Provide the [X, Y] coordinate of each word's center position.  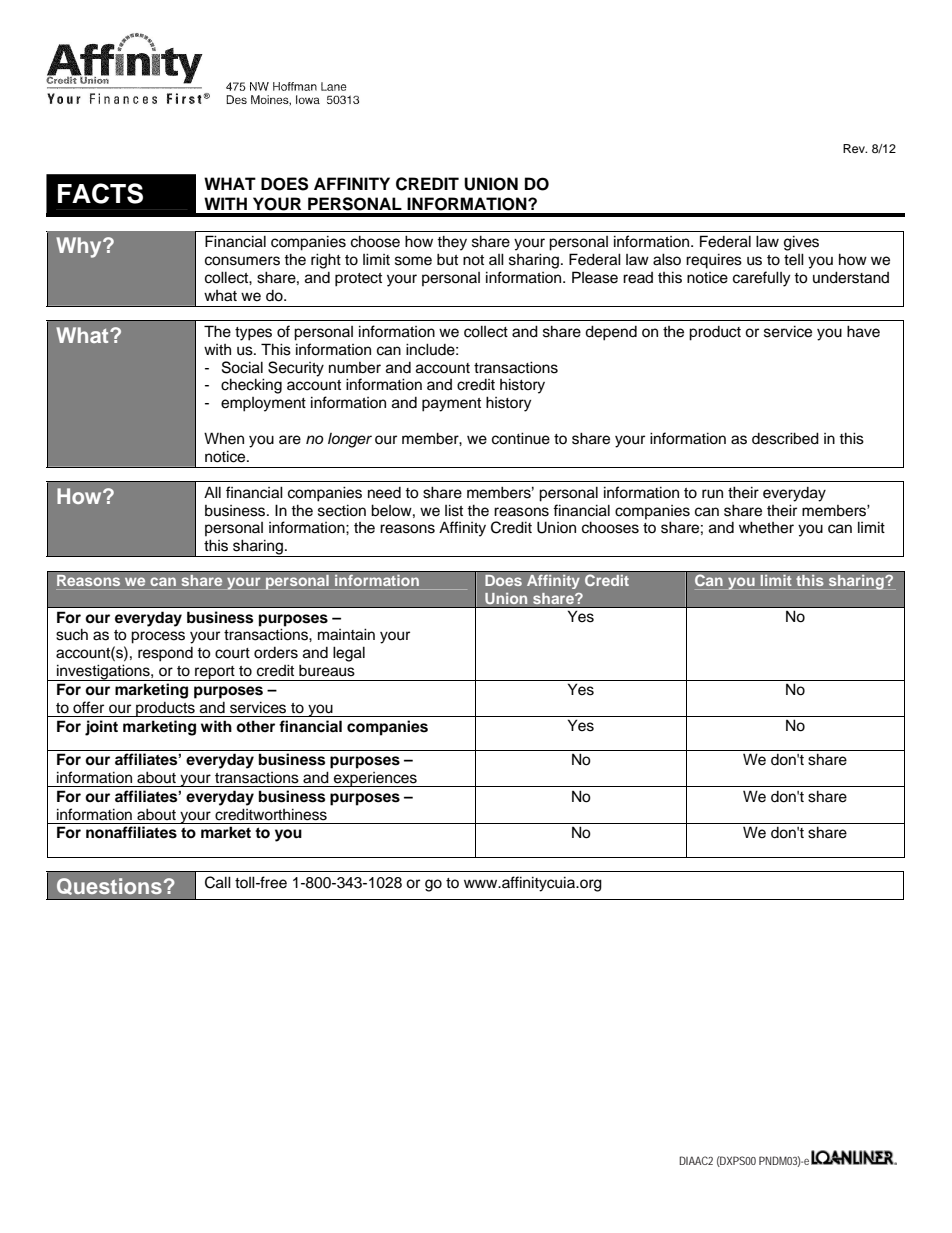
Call [218, 882]
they [452, 243]
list [454, 510]
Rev [855, 148]
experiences [375, 779]
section [342, 510]
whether [766, 527]
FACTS [100, 193]
